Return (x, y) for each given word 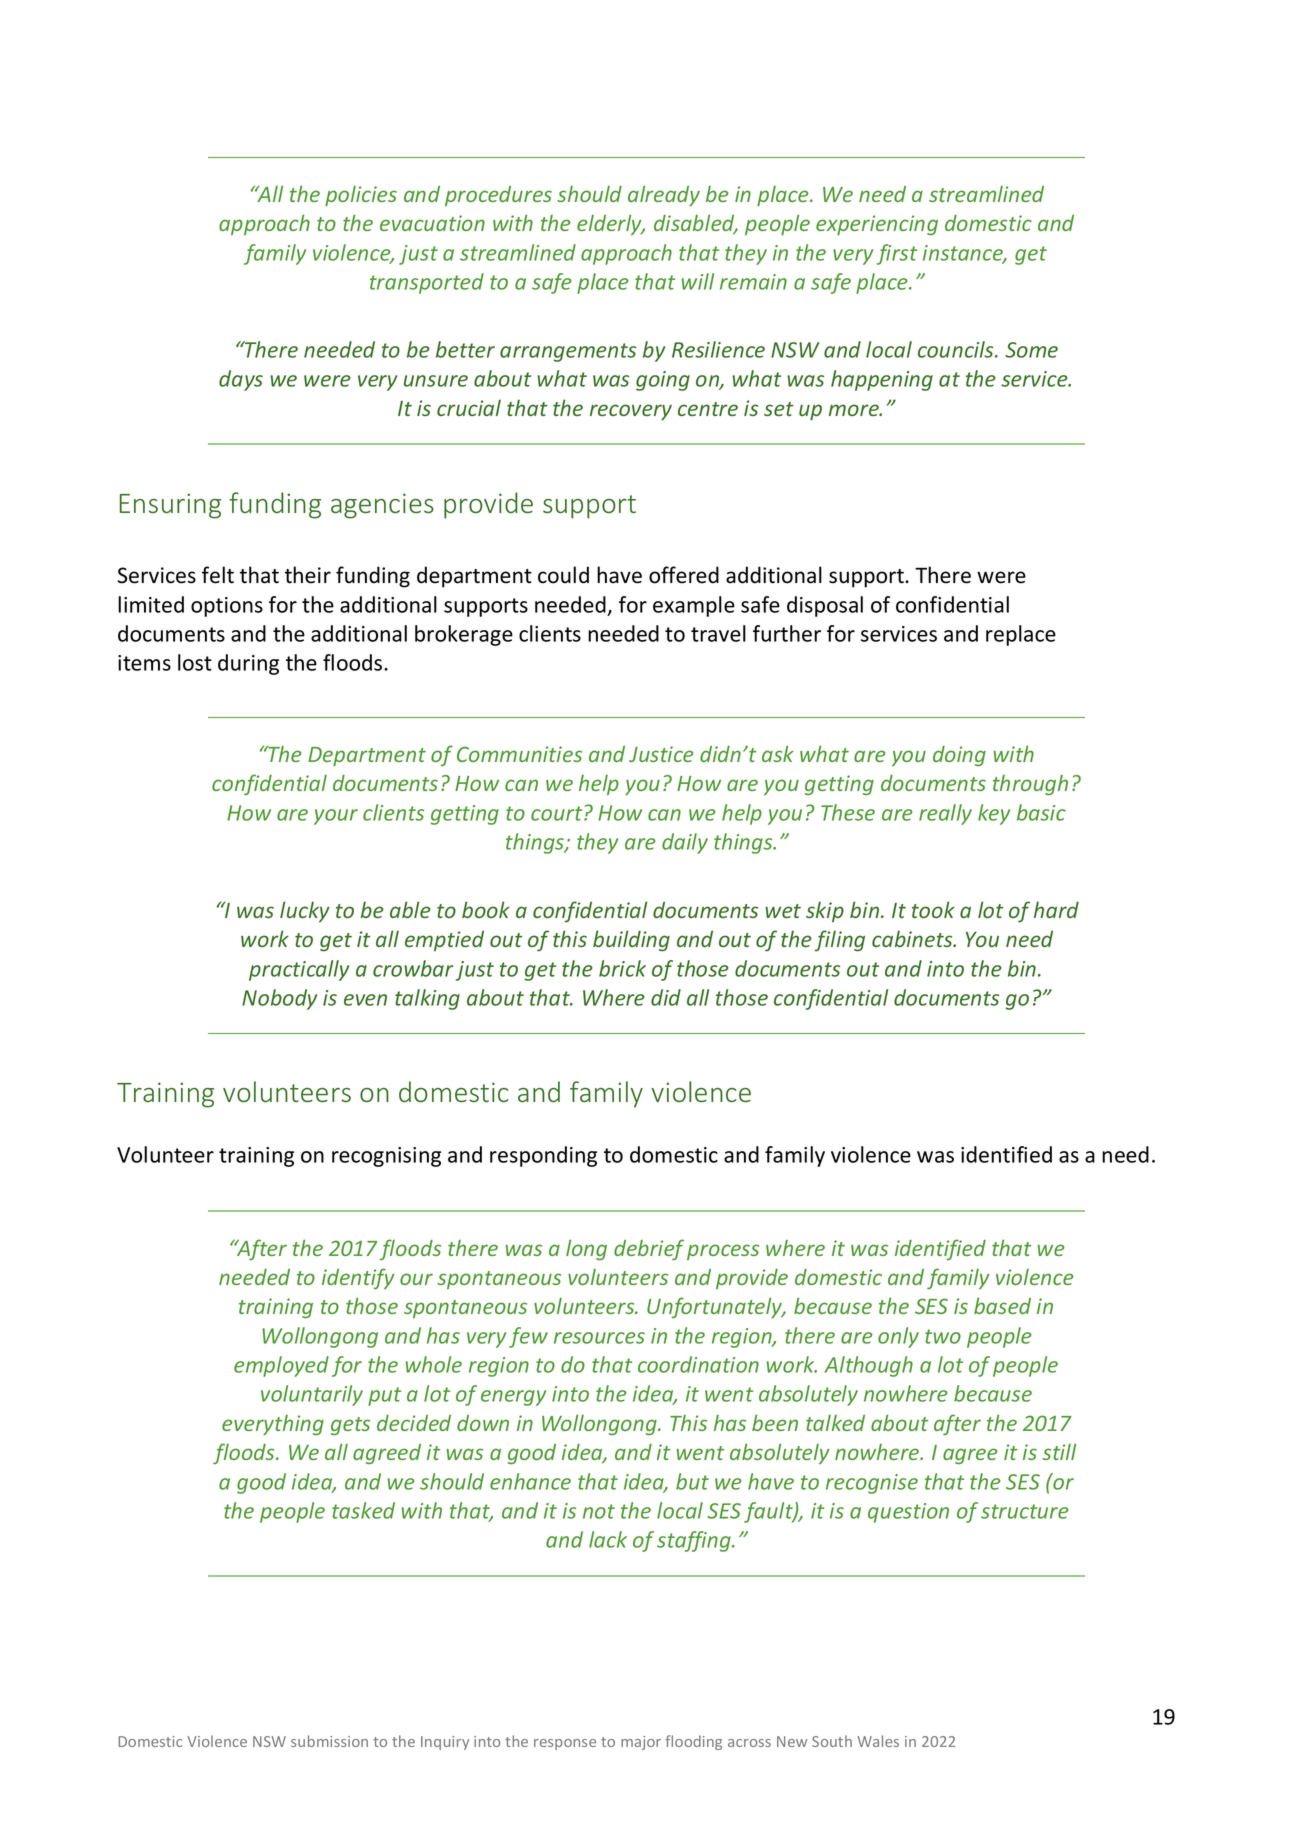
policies (361, 196)
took (933, 909)
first (897, 254)
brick (622, 968)
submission (329, 1741)
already (664, 195)
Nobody (279, 999)
